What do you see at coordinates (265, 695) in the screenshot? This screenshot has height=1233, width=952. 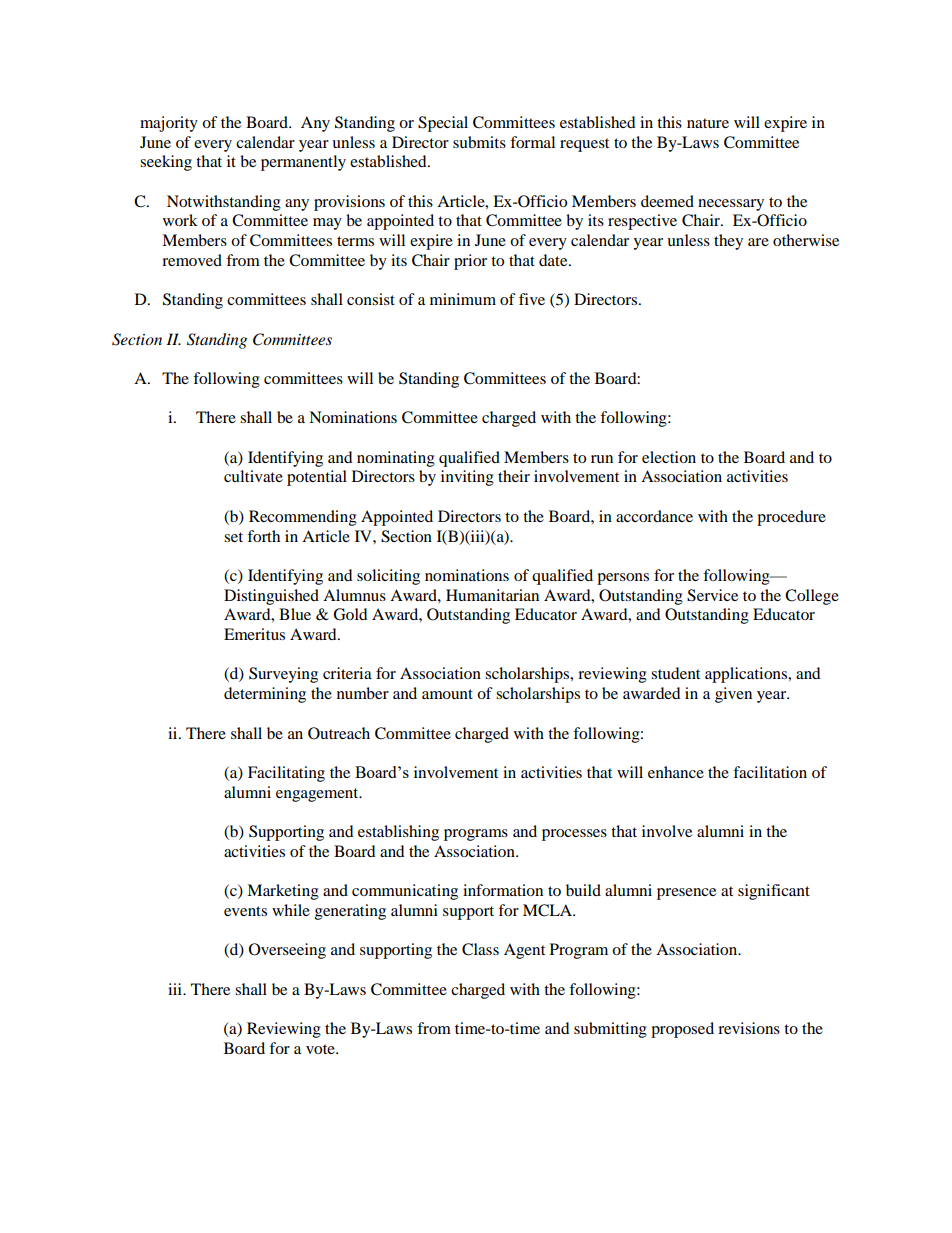 I see `determining` at bounding box center [265, 695].
